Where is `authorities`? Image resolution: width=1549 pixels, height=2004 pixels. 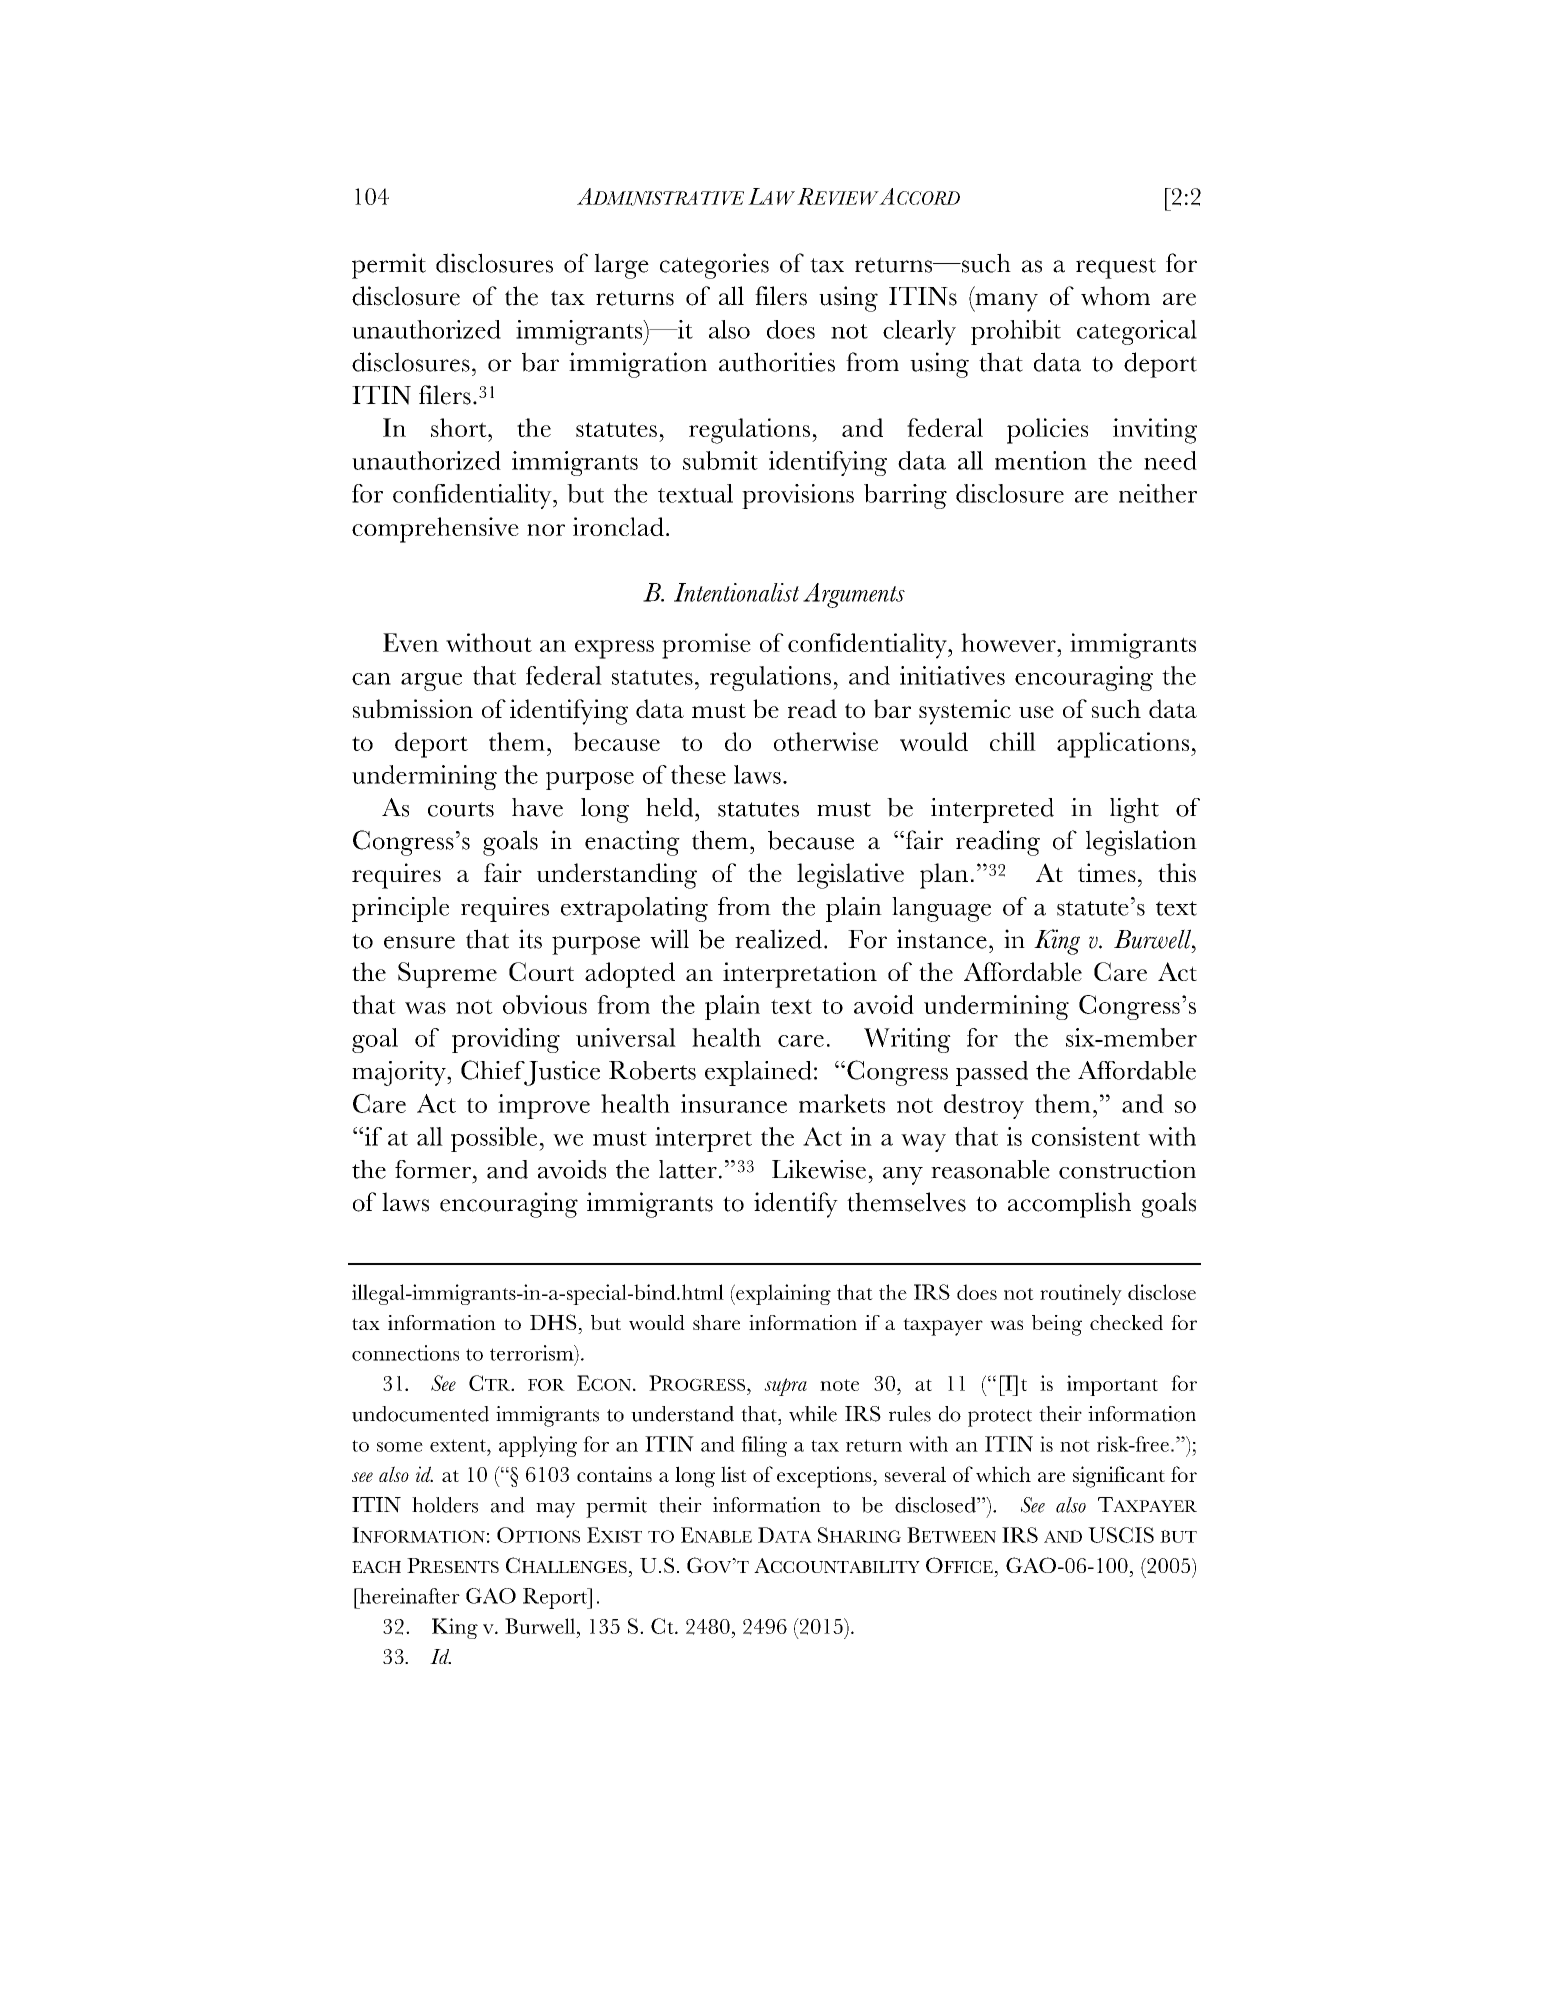 authorities is located at coordinates (777, 362).
